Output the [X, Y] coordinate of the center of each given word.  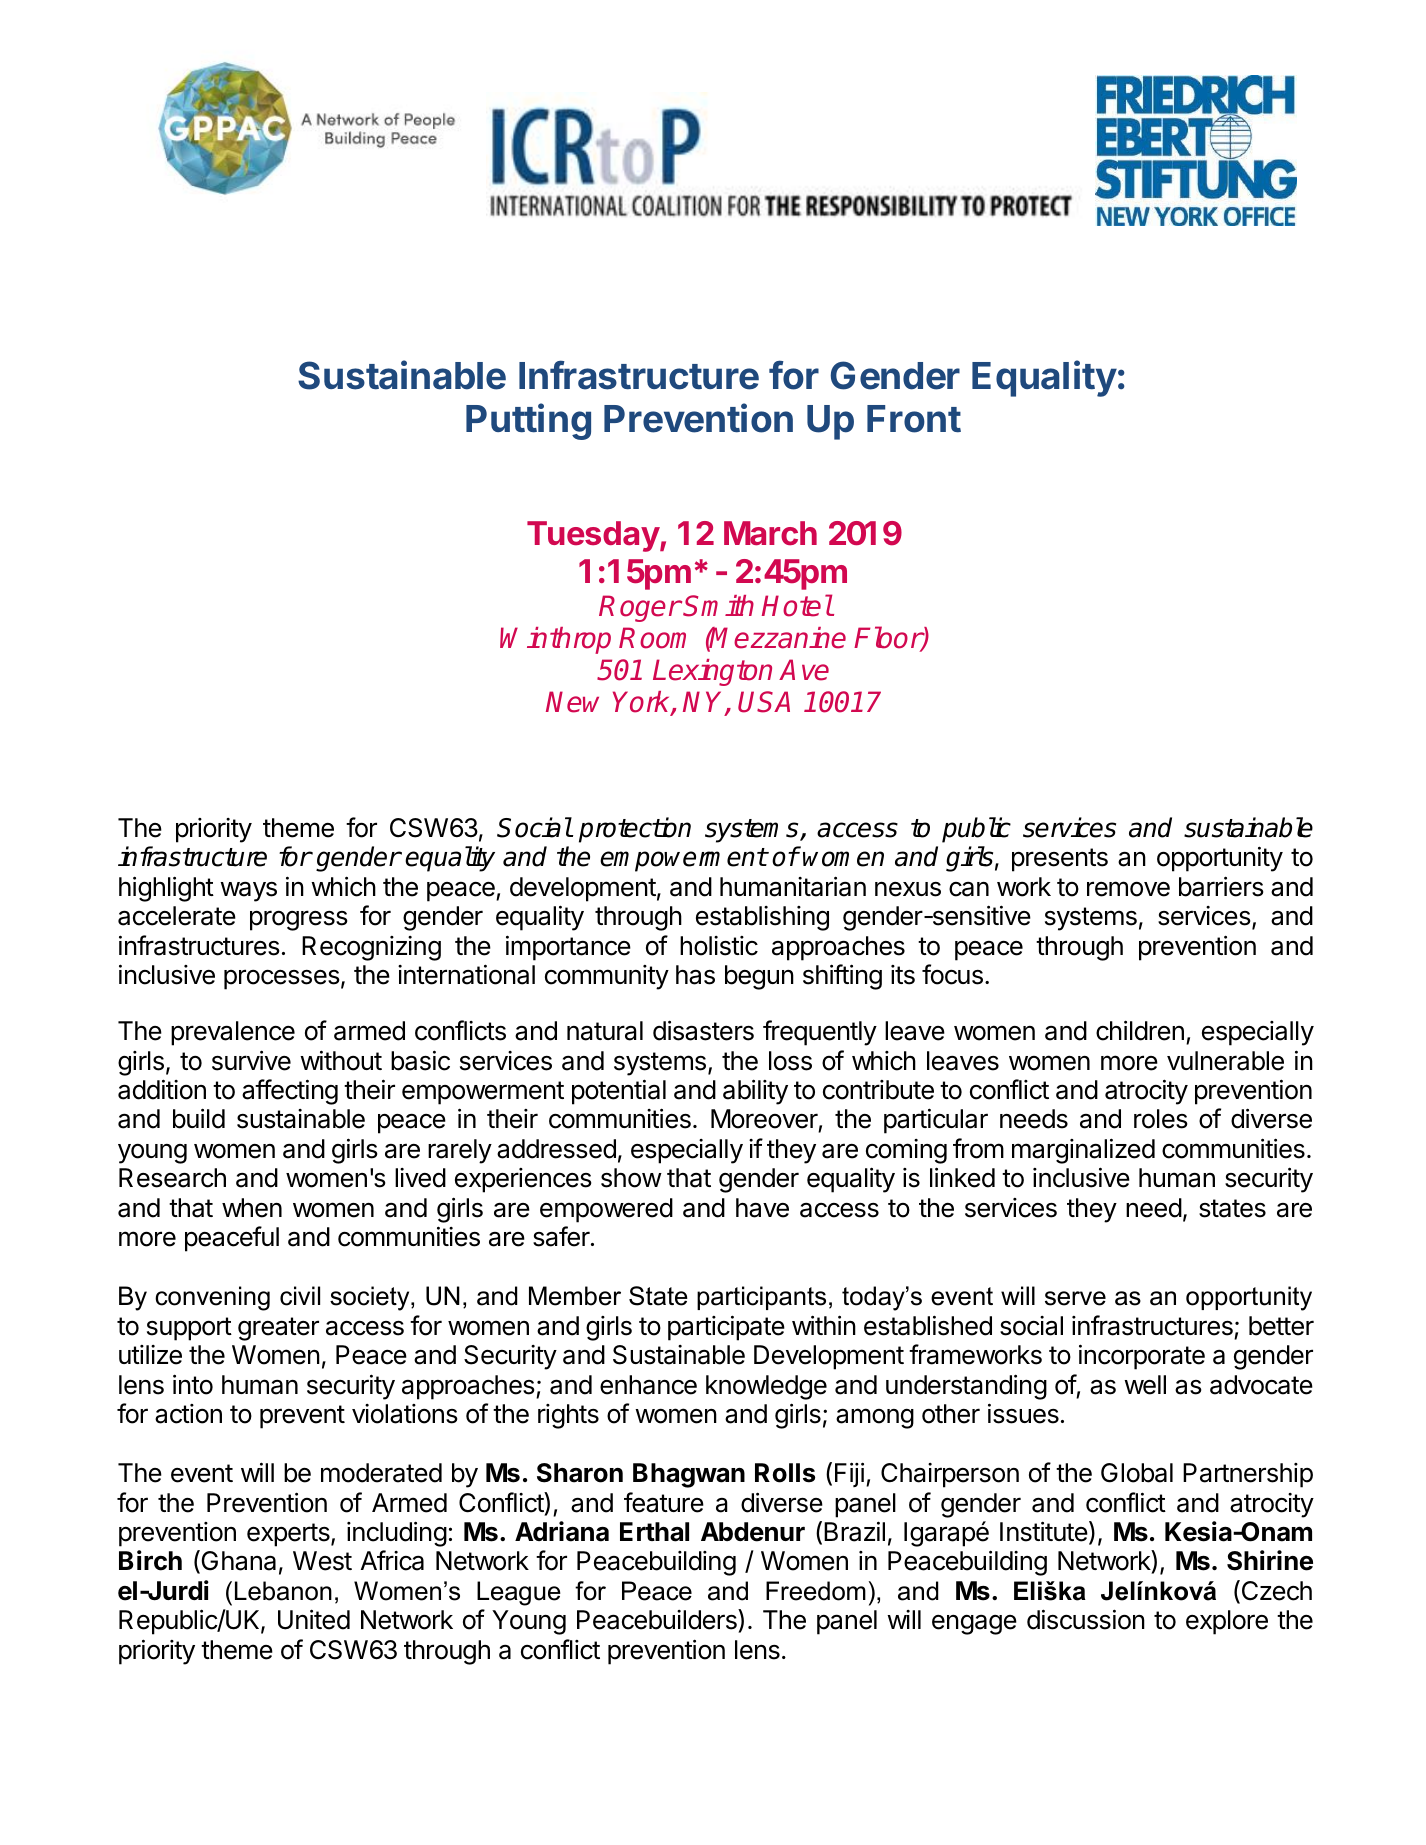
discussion [1086, 1619]
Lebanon [283, 1591]
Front [914, 419]
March [770, 533]
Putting [528, 421]
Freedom [816, 1591]
